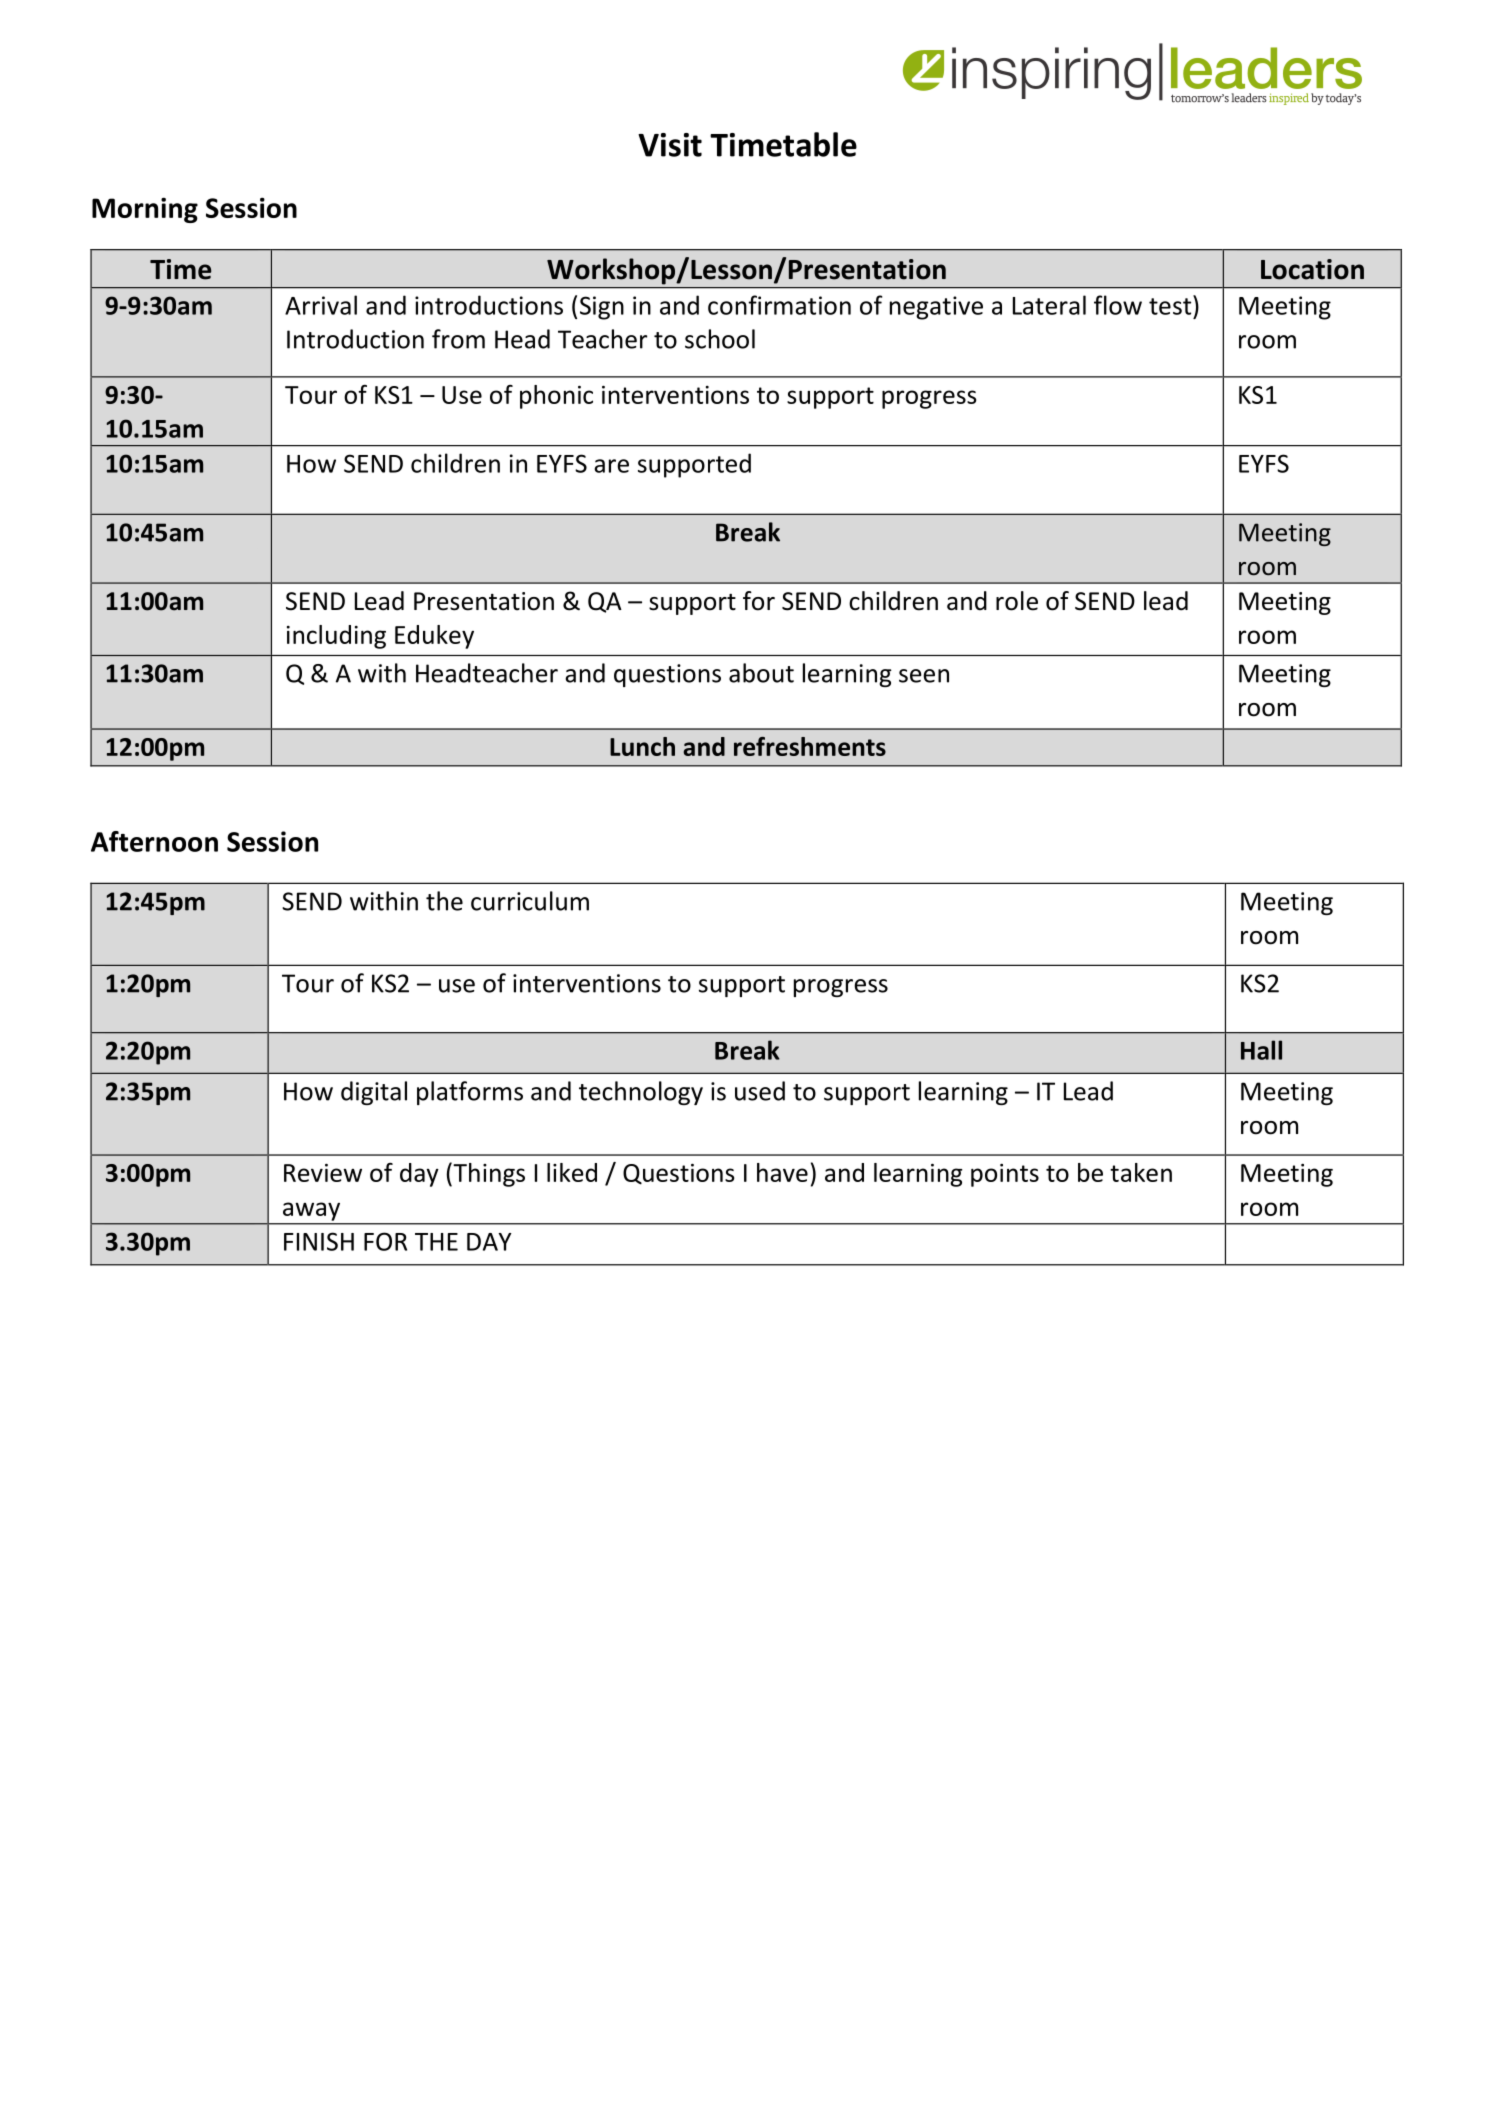 The image size is (1496, 2115). Describe the element at coordinates (924, 676) in the screenshot. I see `seen` at that location.
